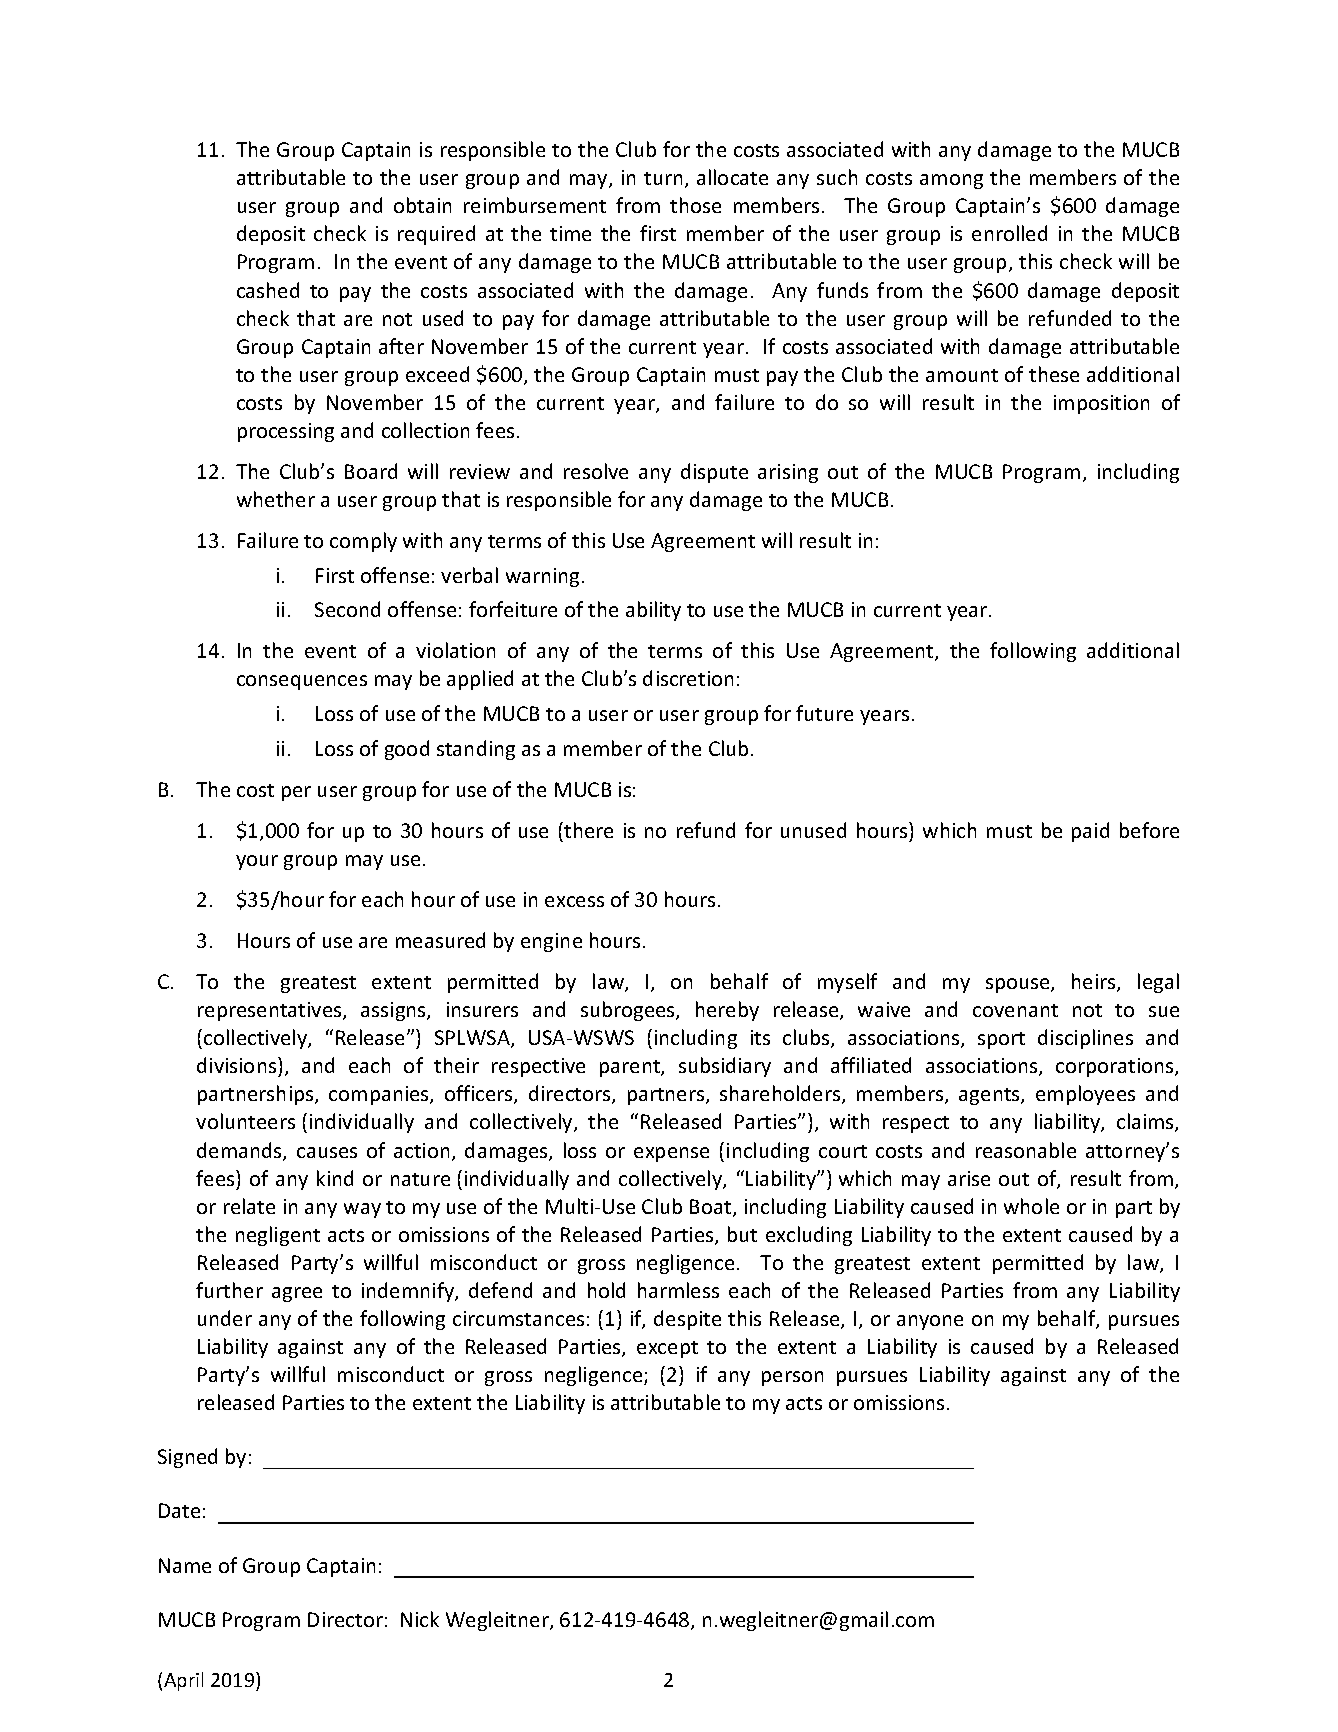 This document has height=1732, width=1338. I want to click on anyone, so click(930, 1322).
